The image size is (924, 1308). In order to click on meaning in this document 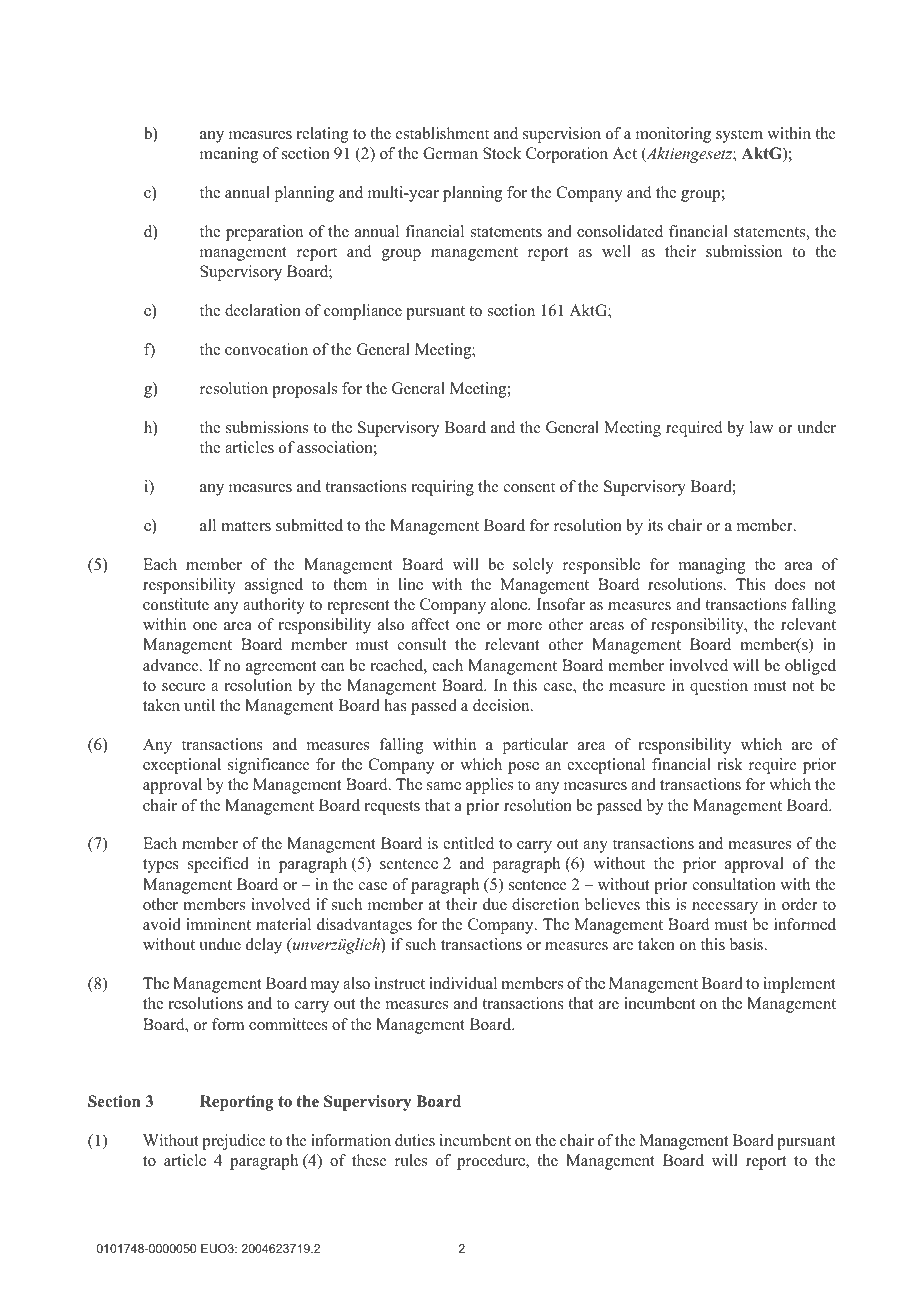, I will do `click(229, 155)`.
